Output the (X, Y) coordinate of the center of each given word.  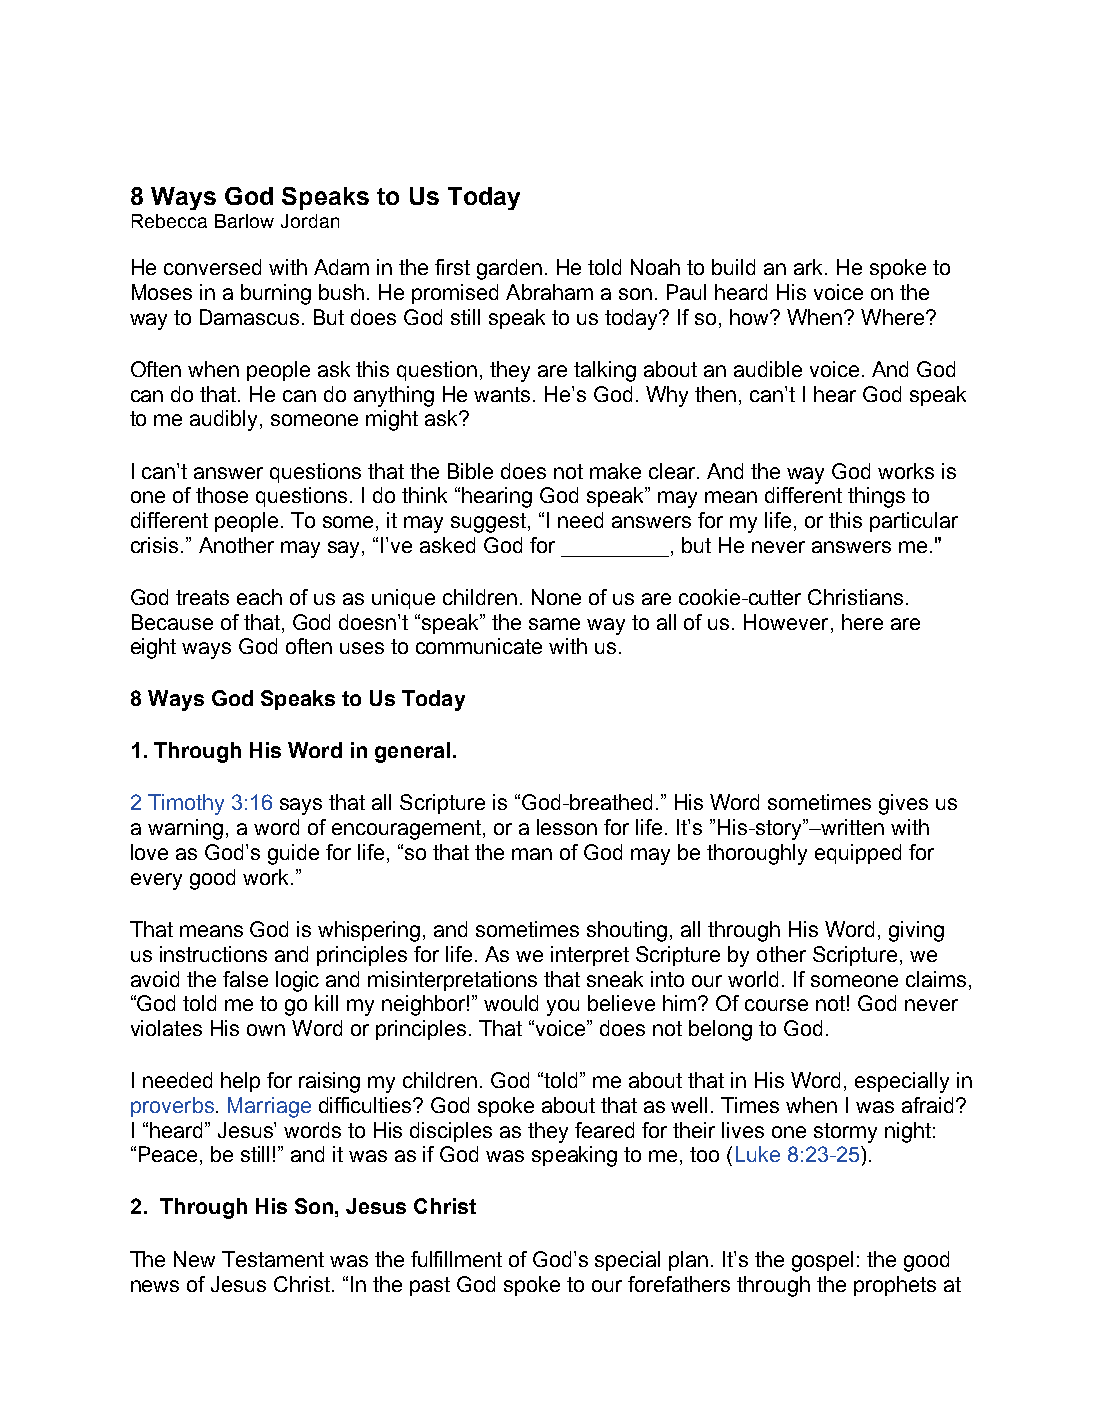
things (876, 497)
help (240, 1082)
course (776, 1005)
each (259, 597)
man (532, 854)
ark (810, 267)
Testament (273, 1259)
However (786, 622)
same (554, 624)
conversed (212, 267)
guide (293, 854)
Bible (470, 471)
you (563, 1007)
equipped (858, 854)
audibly (225, 420)
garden (509, 269)
